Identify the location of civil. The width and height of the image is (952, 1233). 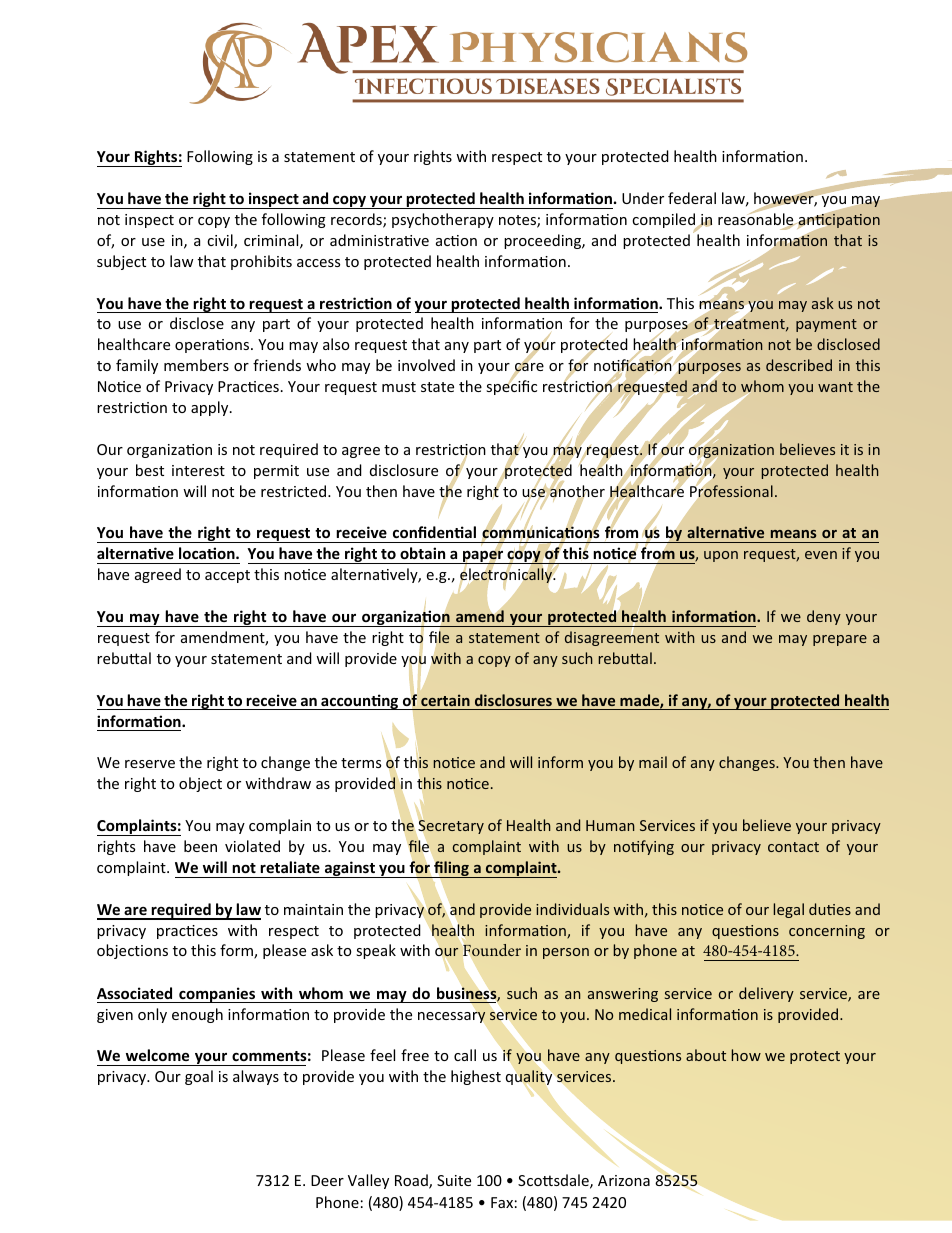
(221, 241).
